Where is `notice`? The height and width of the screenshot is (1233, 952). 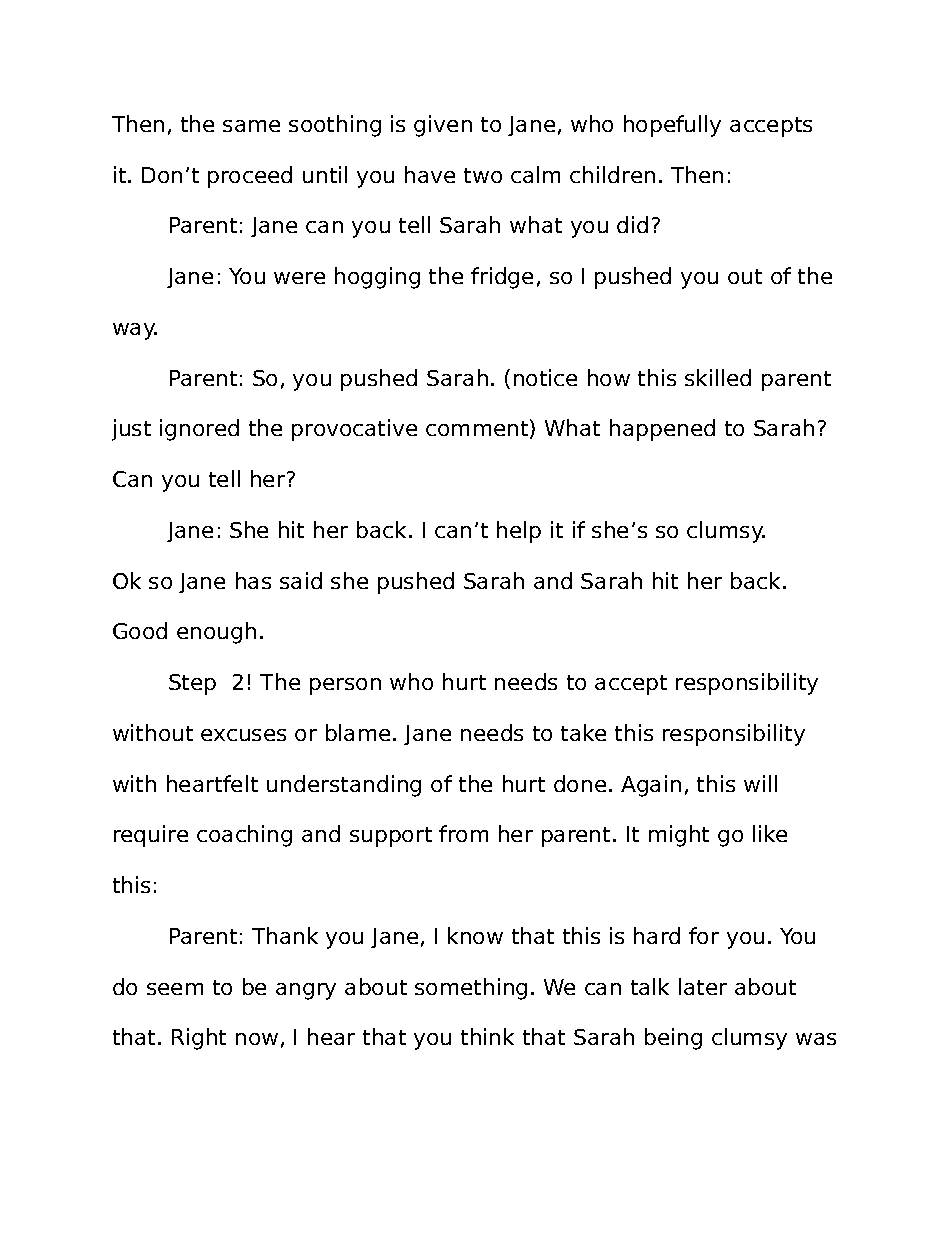 notice is located at coordinates (545, 377).
